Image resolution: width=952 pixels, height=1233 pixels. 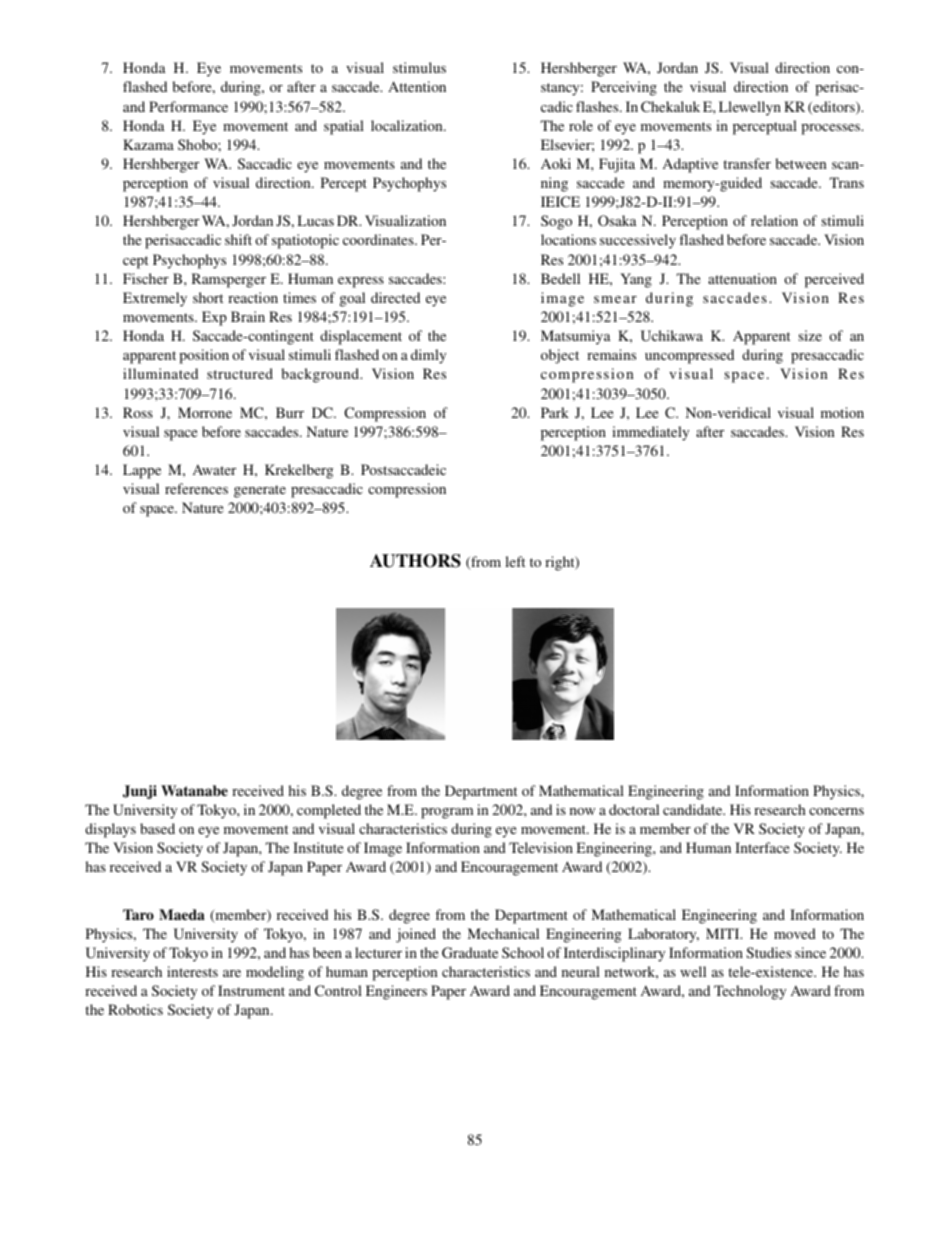 I want to click on Attention, so click(x=417, y=86).
